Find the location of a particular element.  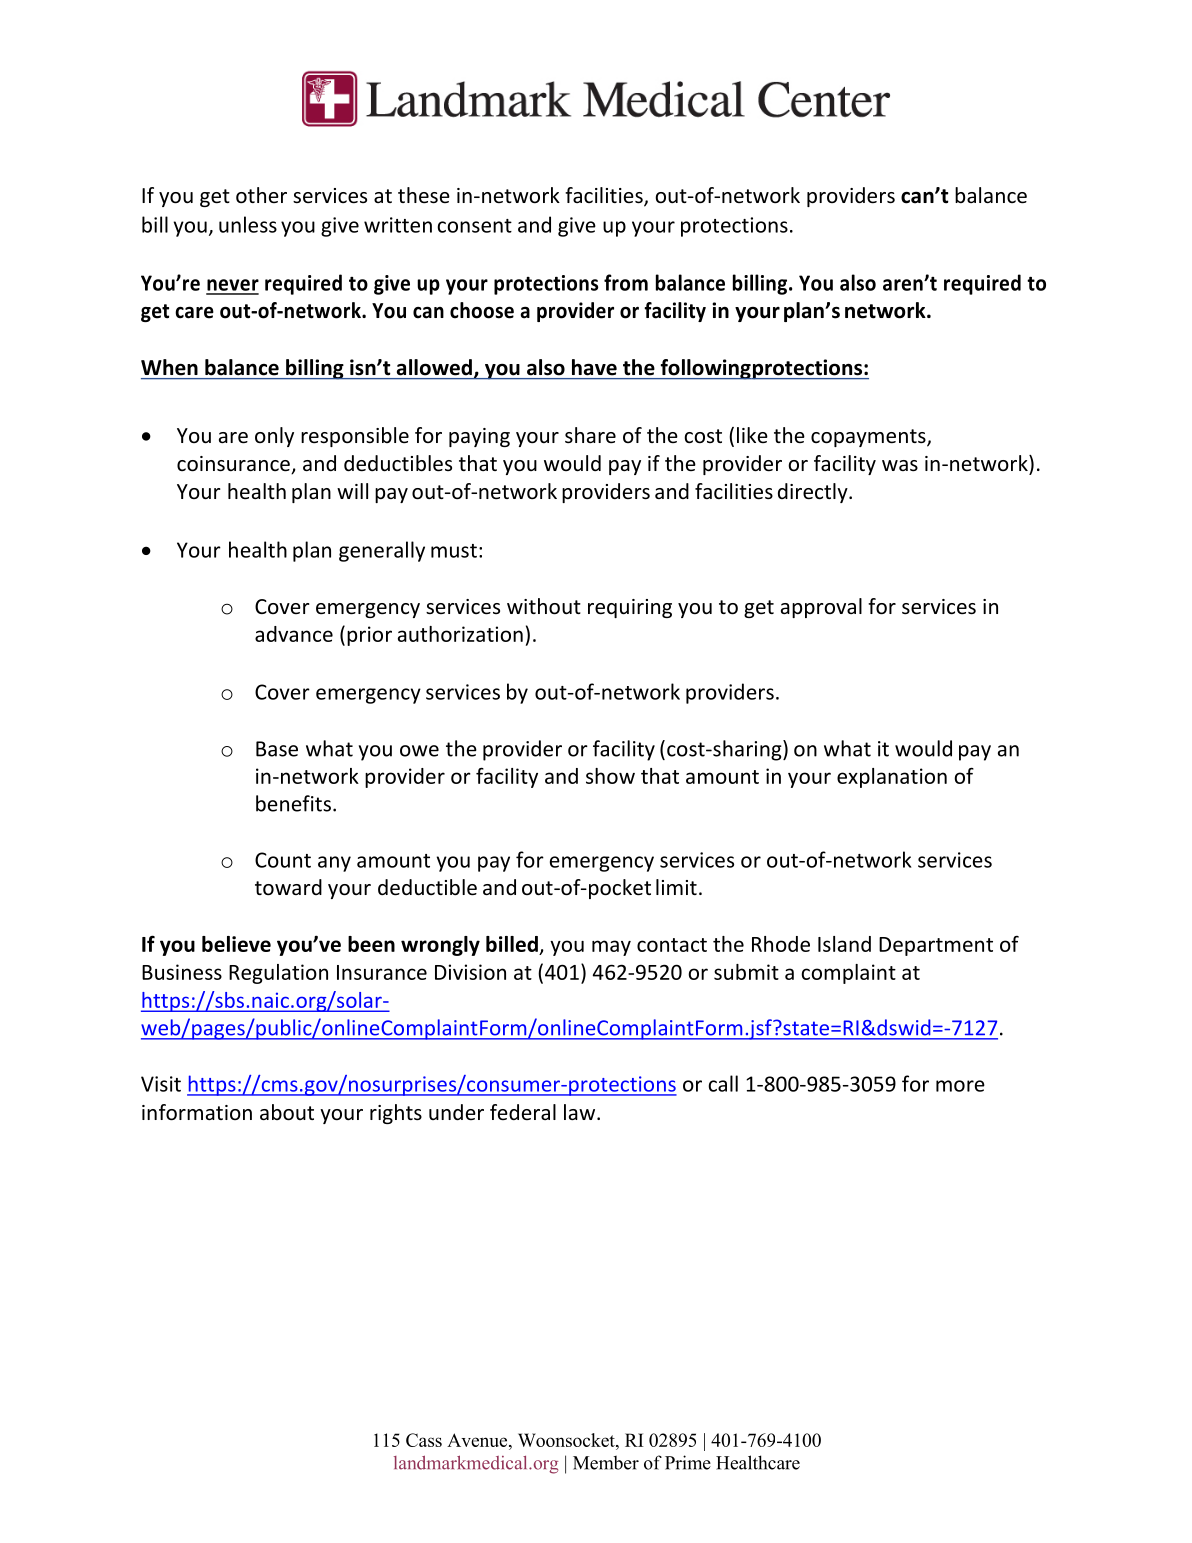

approval is located at coordinates (821, 608).
